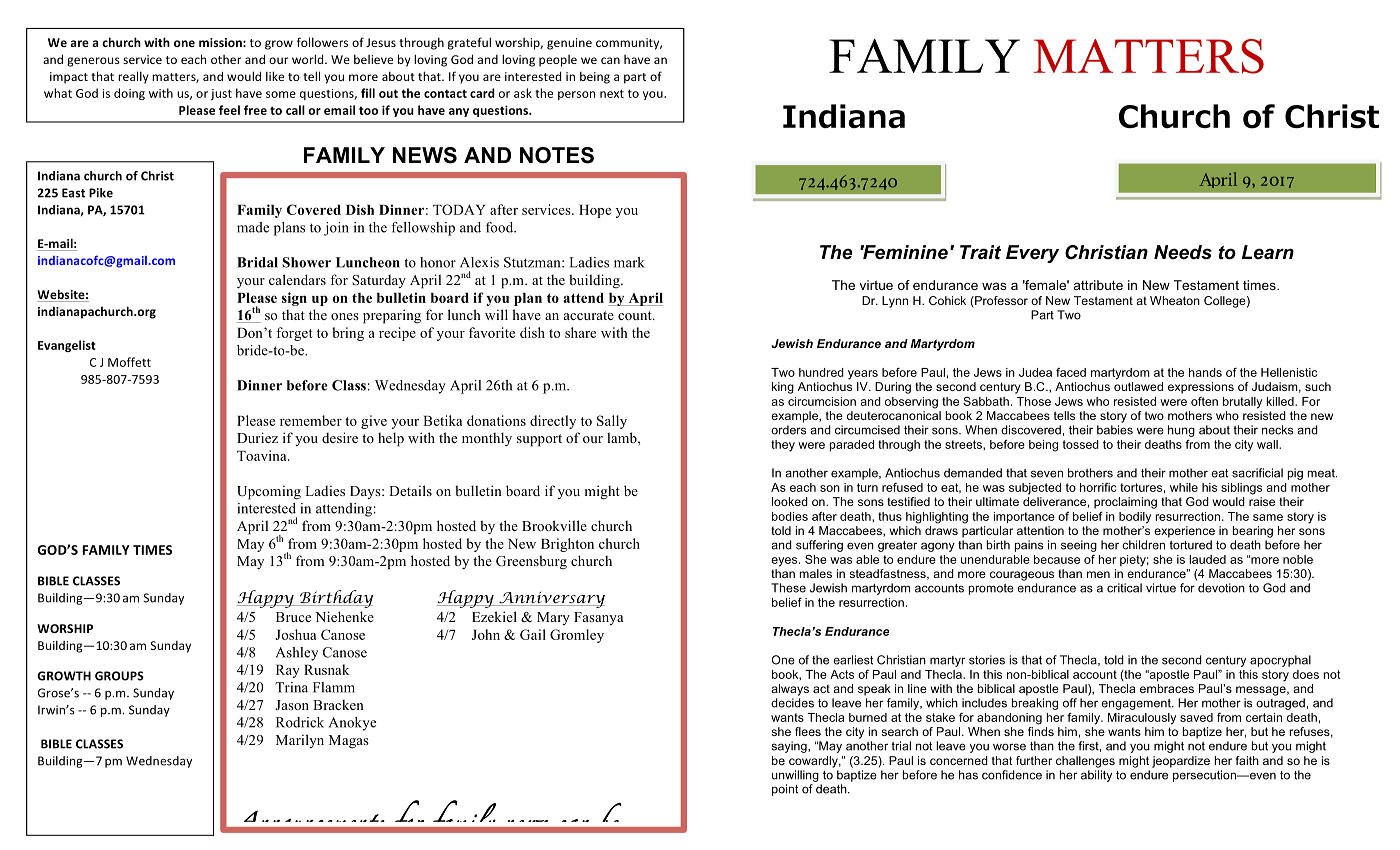 The image size is (1400, 850). Describe the element at coordinates (788, 588) in the image. I see `These` at that location.
